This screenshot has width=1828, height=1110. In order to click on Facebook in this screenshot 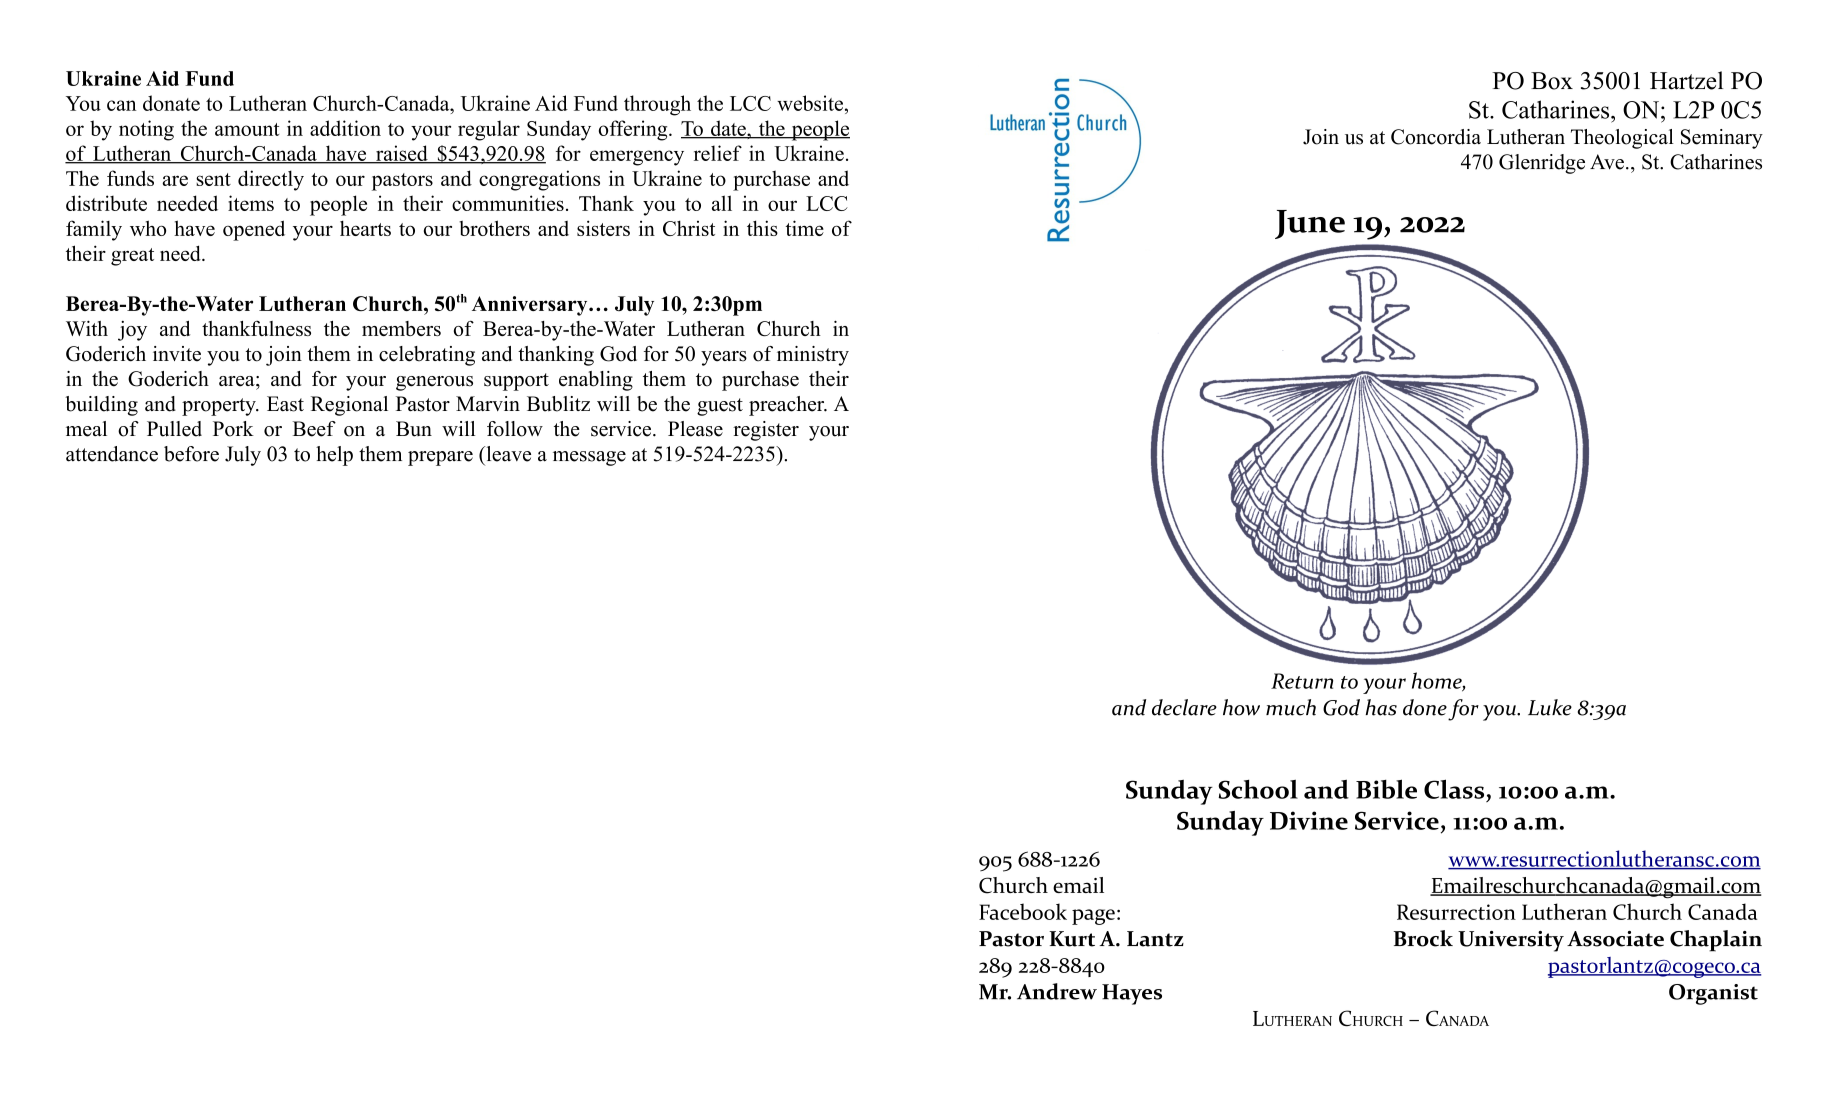, I will do `click(1023, 911)`.
